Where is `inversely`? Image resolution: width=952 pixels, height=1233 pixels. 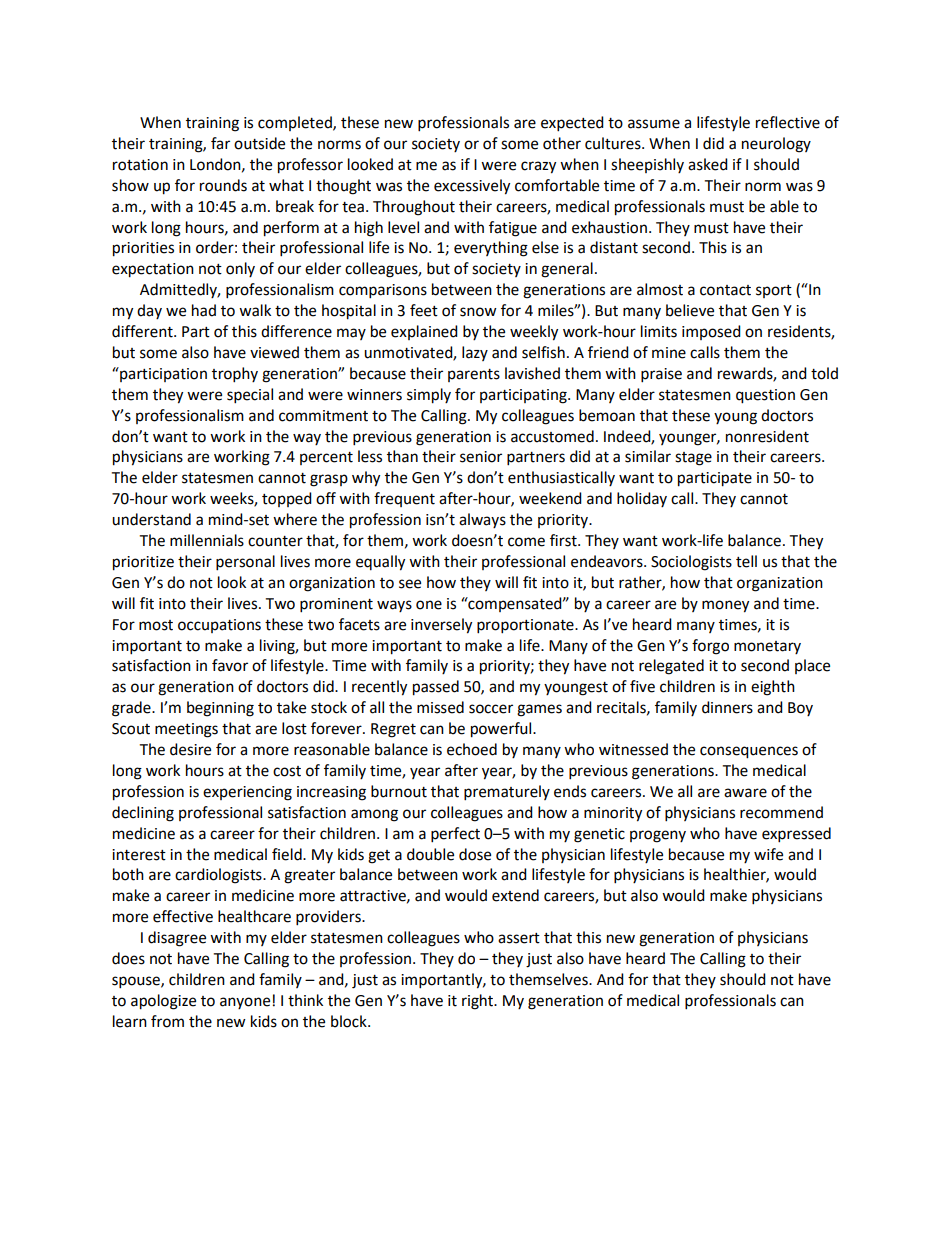 inversely is located at coordinates (441, 626).
